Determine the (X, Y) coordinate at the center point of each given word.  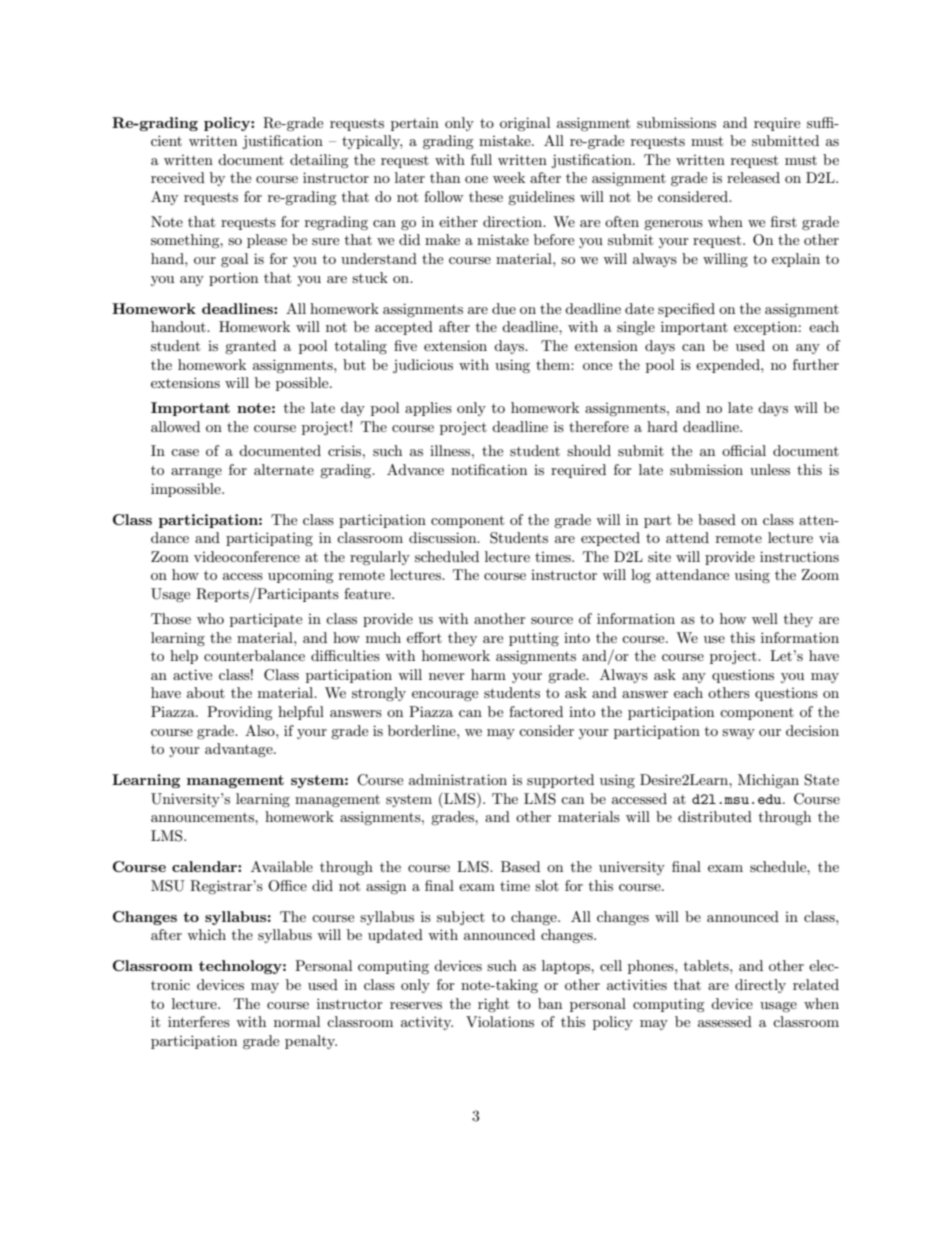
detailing (319, 161)
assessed (725, 1021)
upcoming (301, 576)
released (753, 177)
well (765, 618)
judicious (423, 366)
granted (250, 347)
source (552, 620)
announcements (203, 817)
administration (458, 779)
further (816, 364)
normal (297, 1021)
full (481, 159)
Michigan (768, 781)
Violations (500, 1021)
